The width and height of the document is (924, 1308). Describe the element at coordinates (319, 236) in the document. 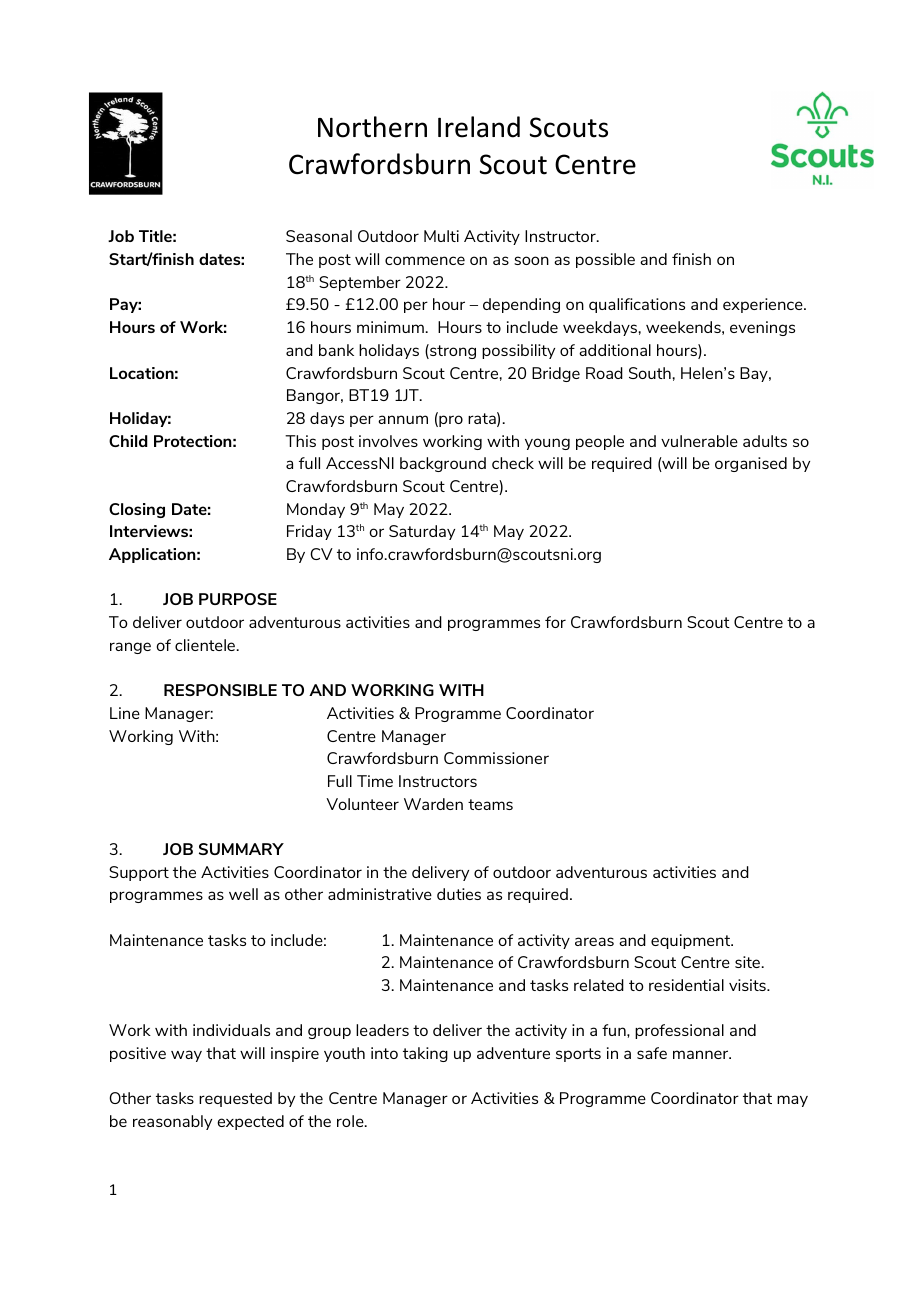

I see `Seasonal` at that location.
